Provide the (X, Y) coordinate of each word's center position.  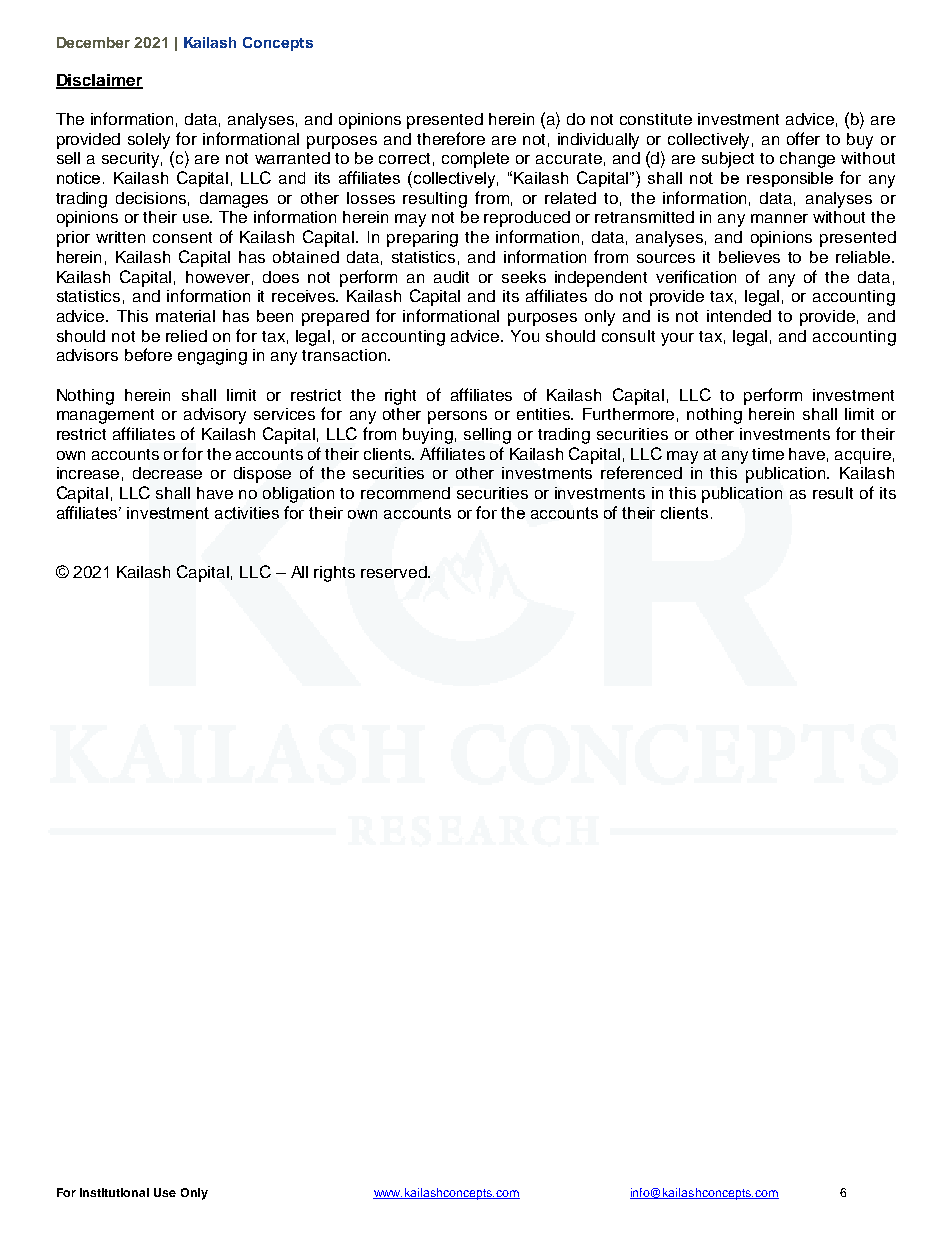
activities (247, 513)
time (768, 454)
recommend (405, 493)
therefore (451, 138)
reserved (395, 572)
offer (803, 138)
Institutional (114, 1192)
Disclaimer (99, 81)
